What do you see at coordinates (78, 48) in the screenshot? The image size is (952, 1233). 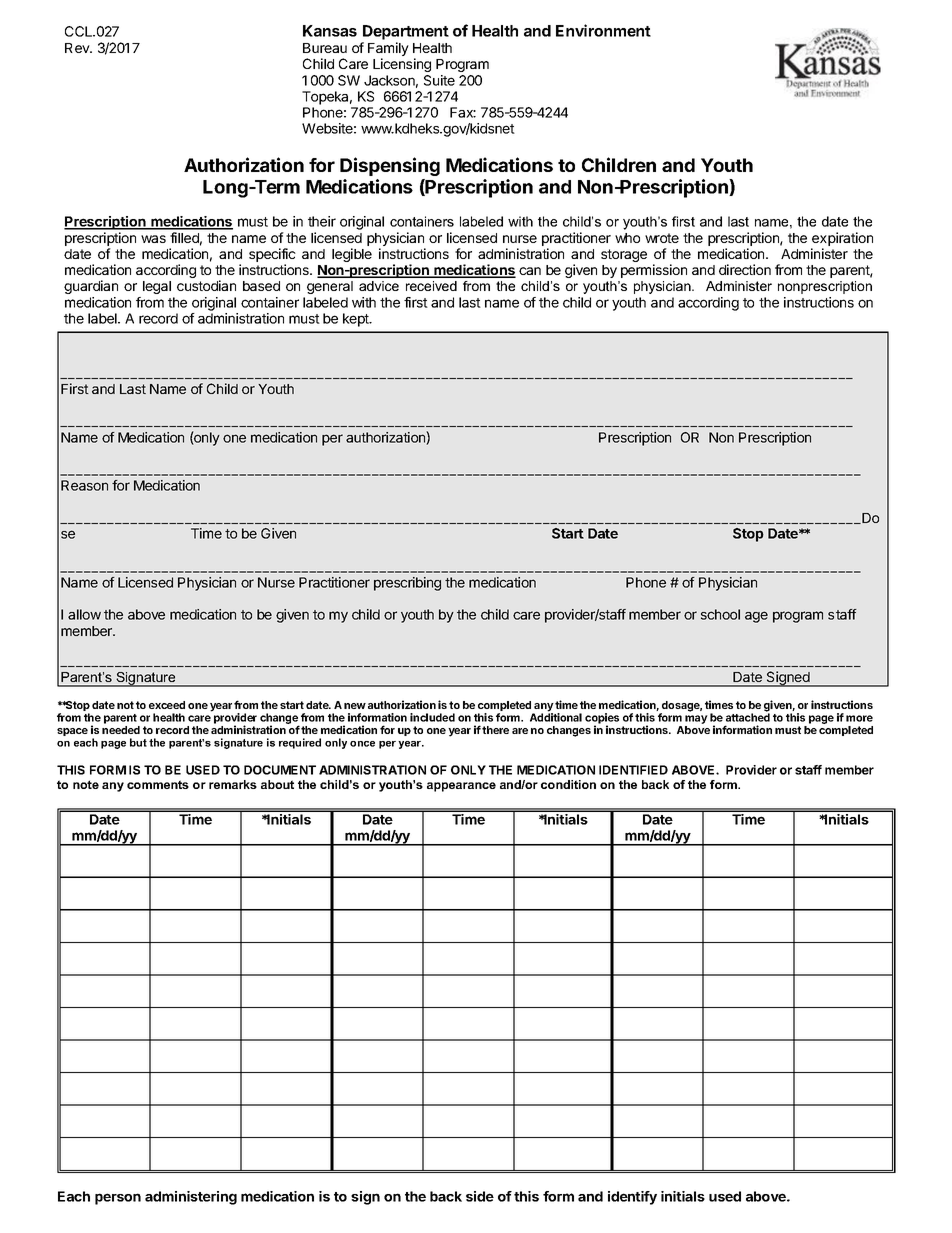 I see `Rev` at bounding box center [78, 48].
